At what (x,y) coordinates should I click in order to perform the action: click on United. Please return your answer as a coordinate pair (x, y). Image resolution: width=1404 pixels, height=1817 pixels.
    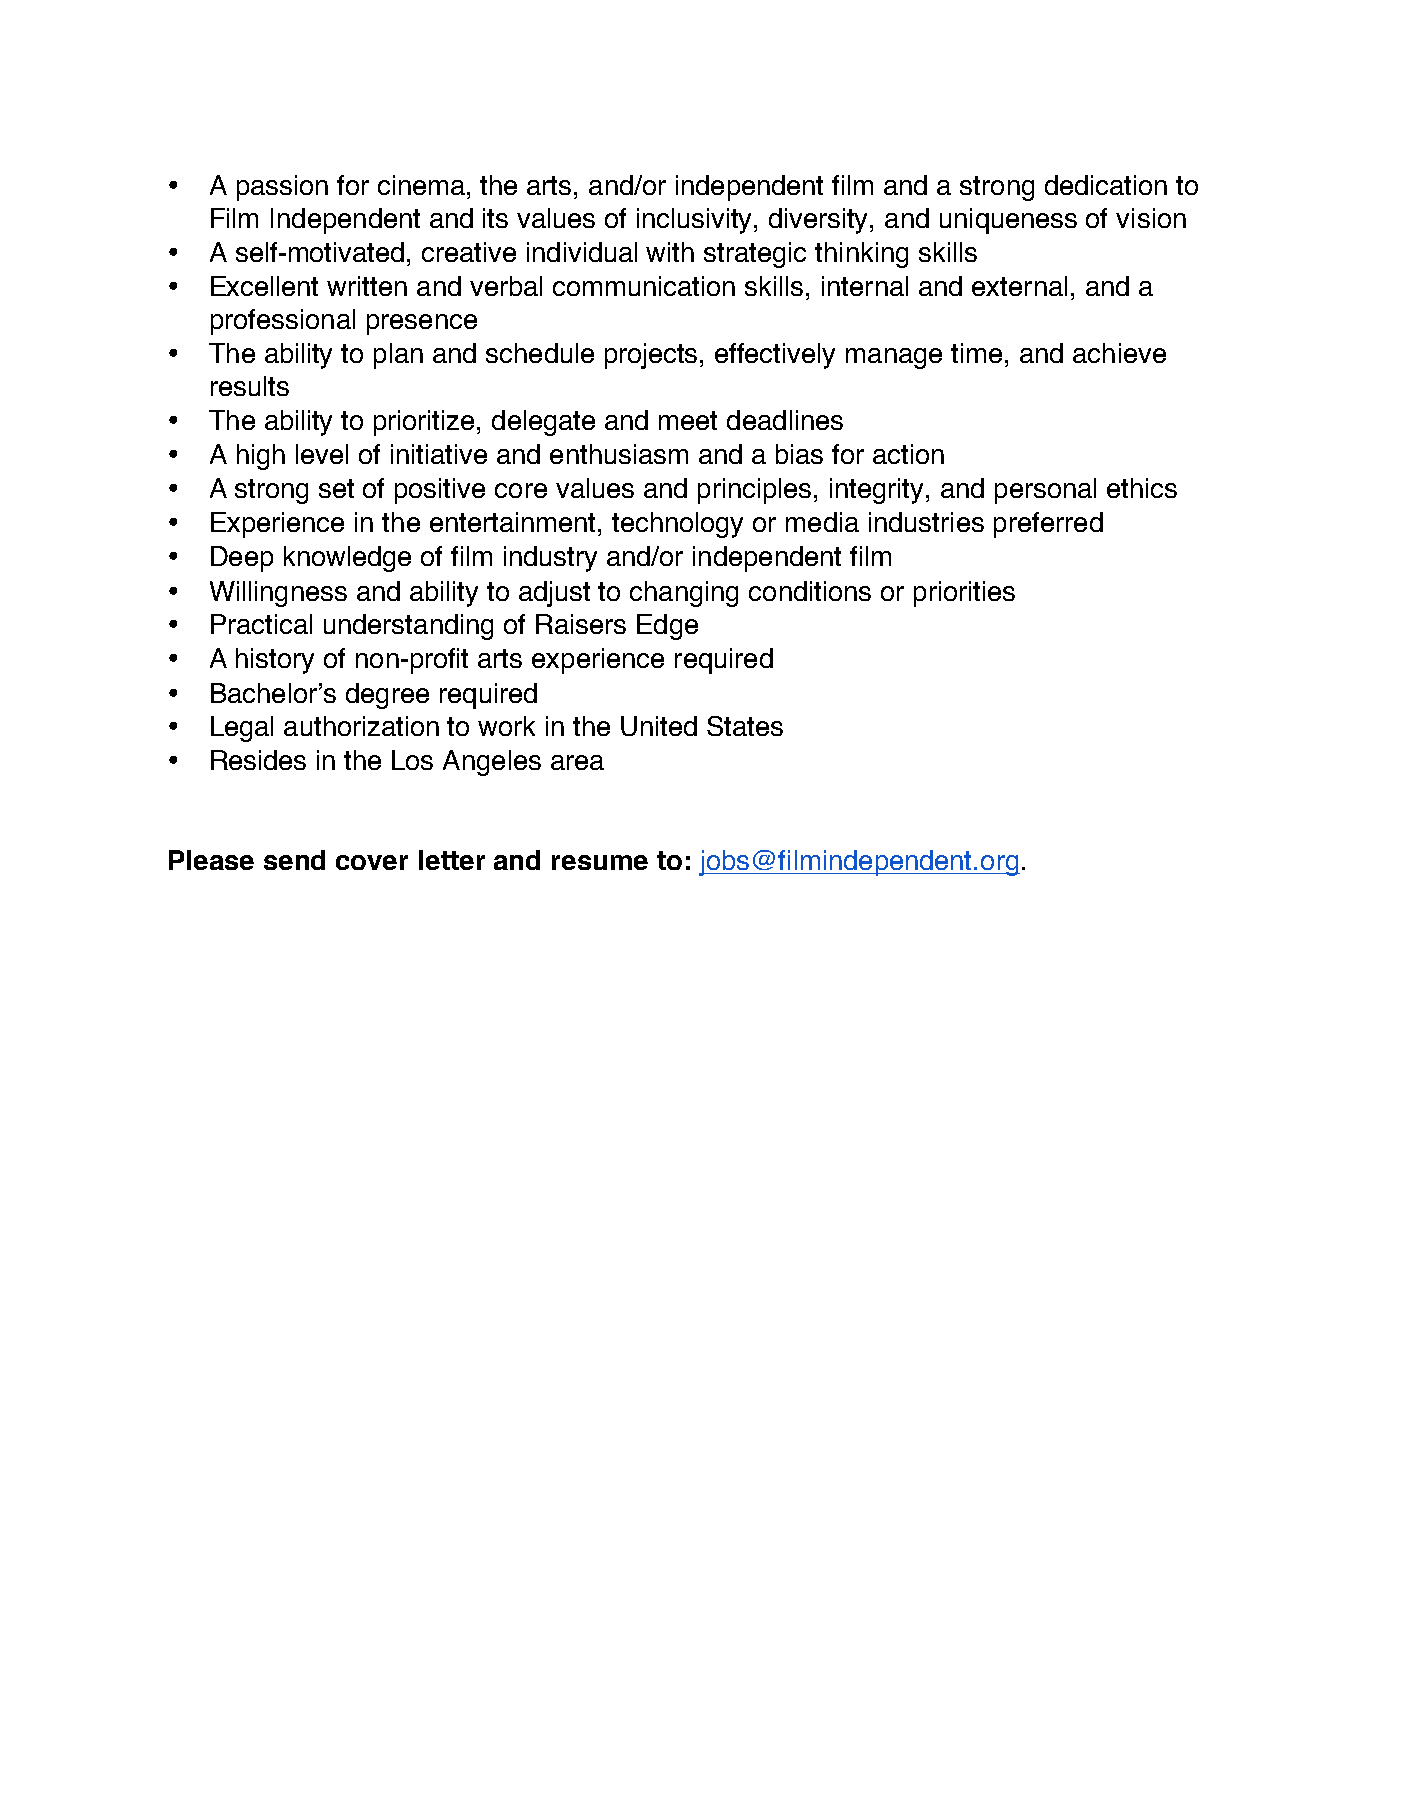
    Looking at the image, I should click on (659, 726).
